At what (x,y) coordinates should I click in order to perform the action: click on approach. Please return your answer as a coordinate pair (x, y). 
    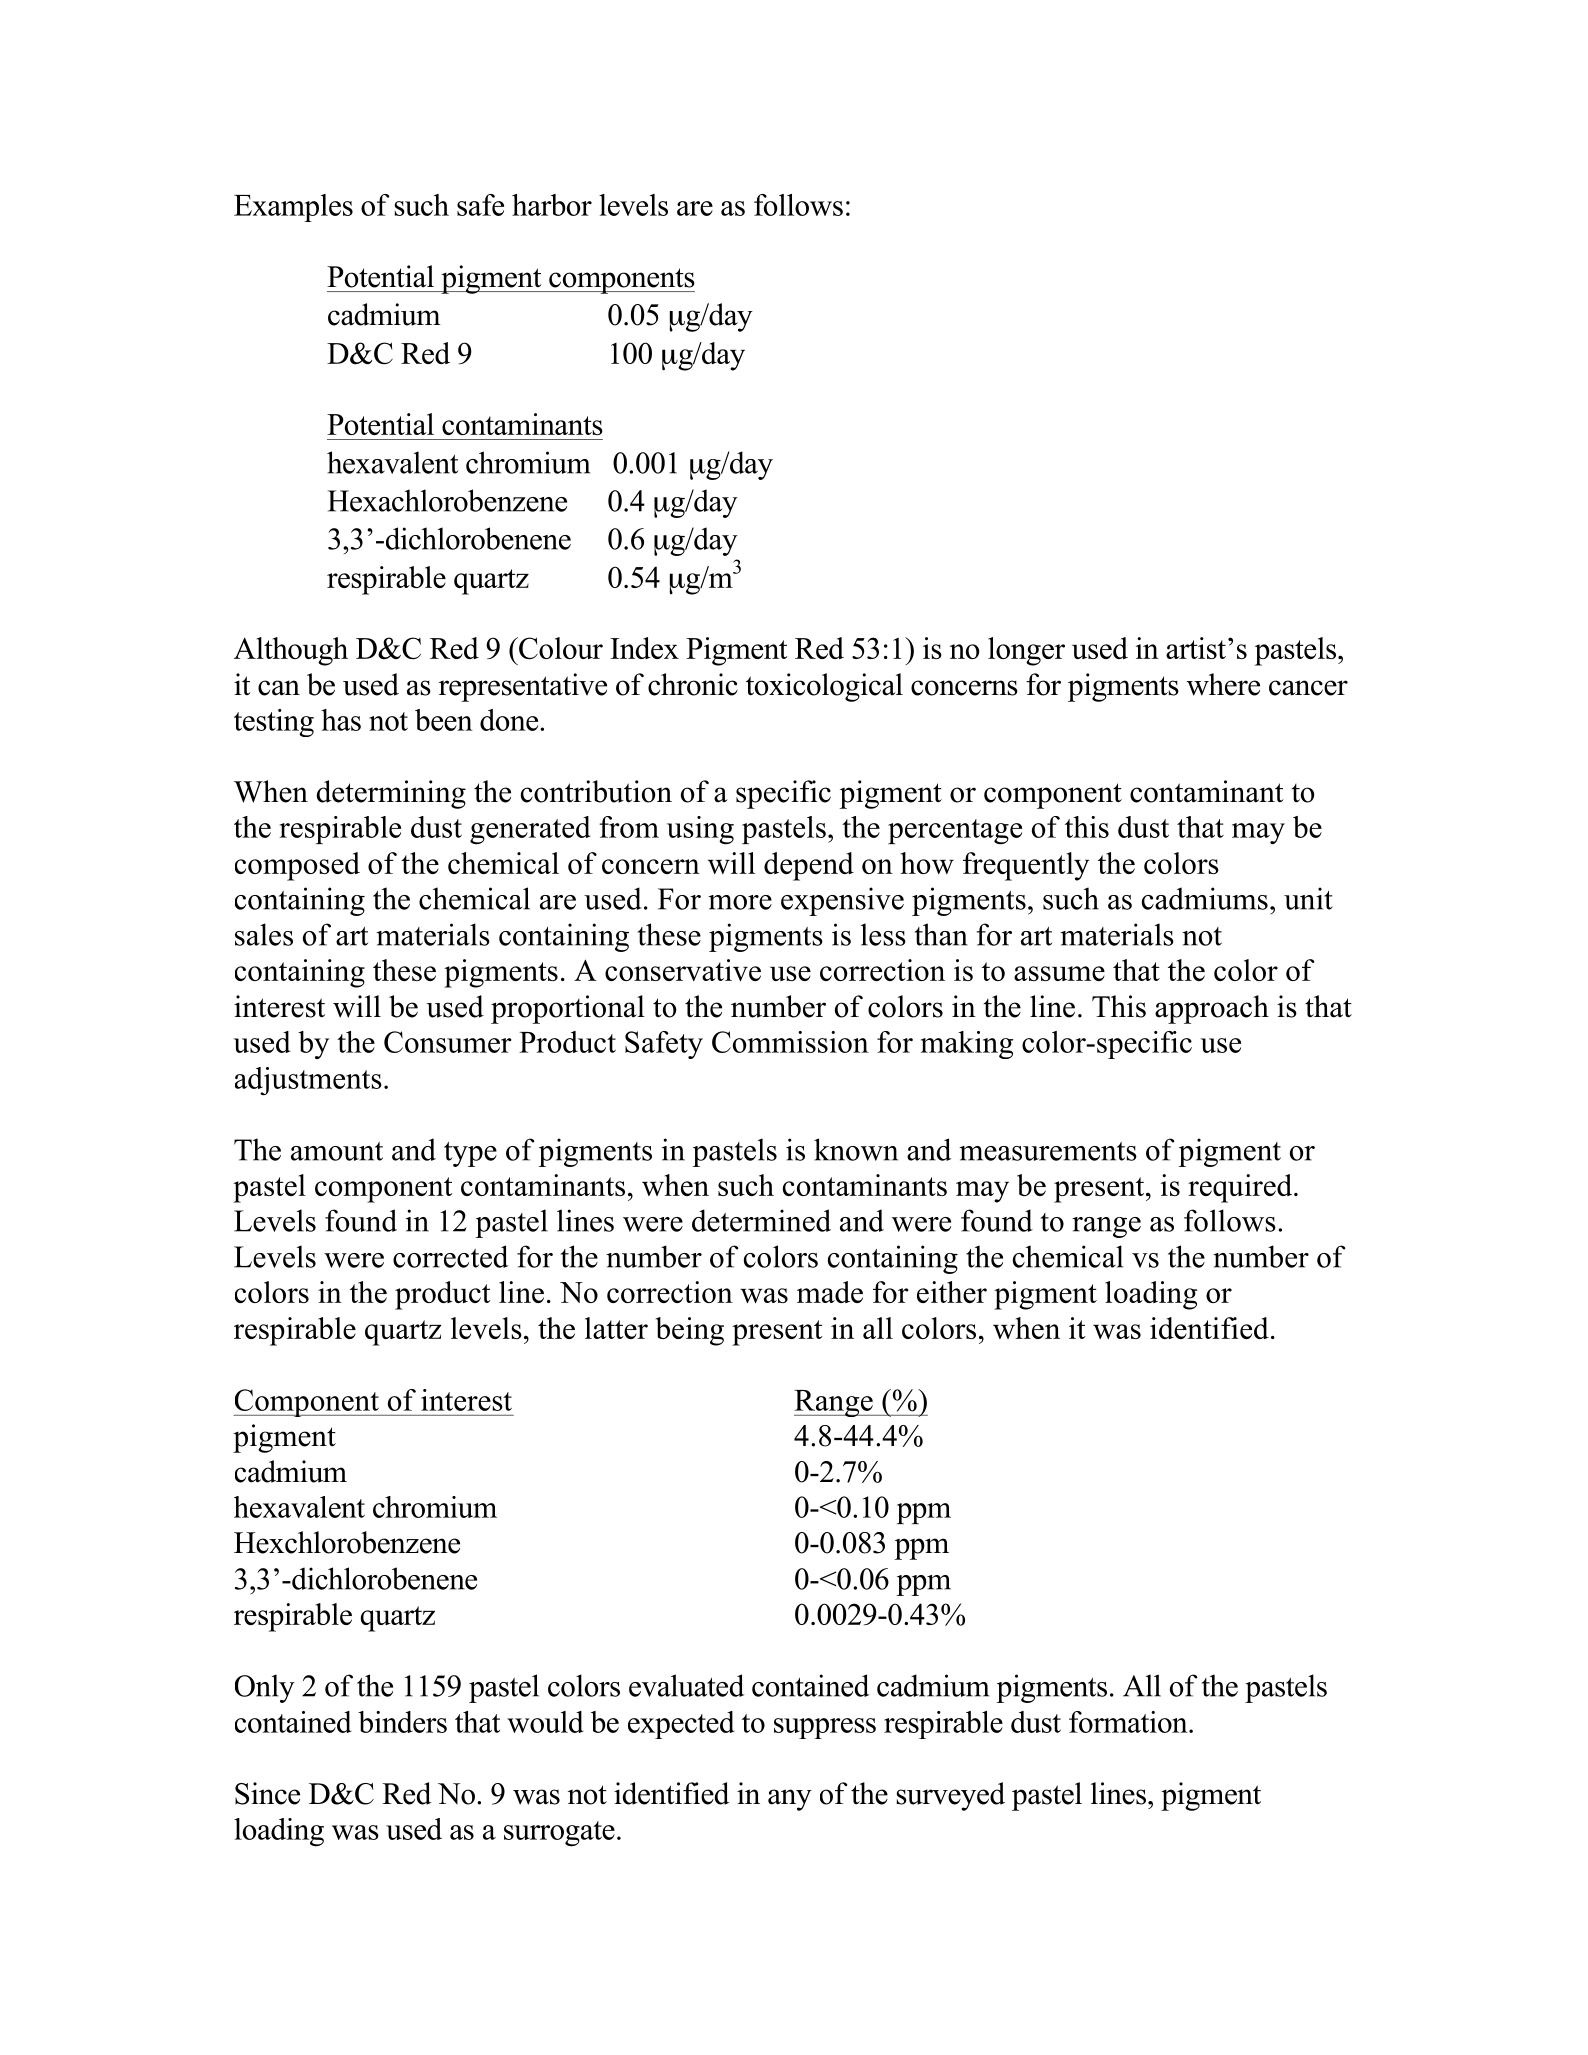
    Looking at the image, I should click on (1212, 1009).
